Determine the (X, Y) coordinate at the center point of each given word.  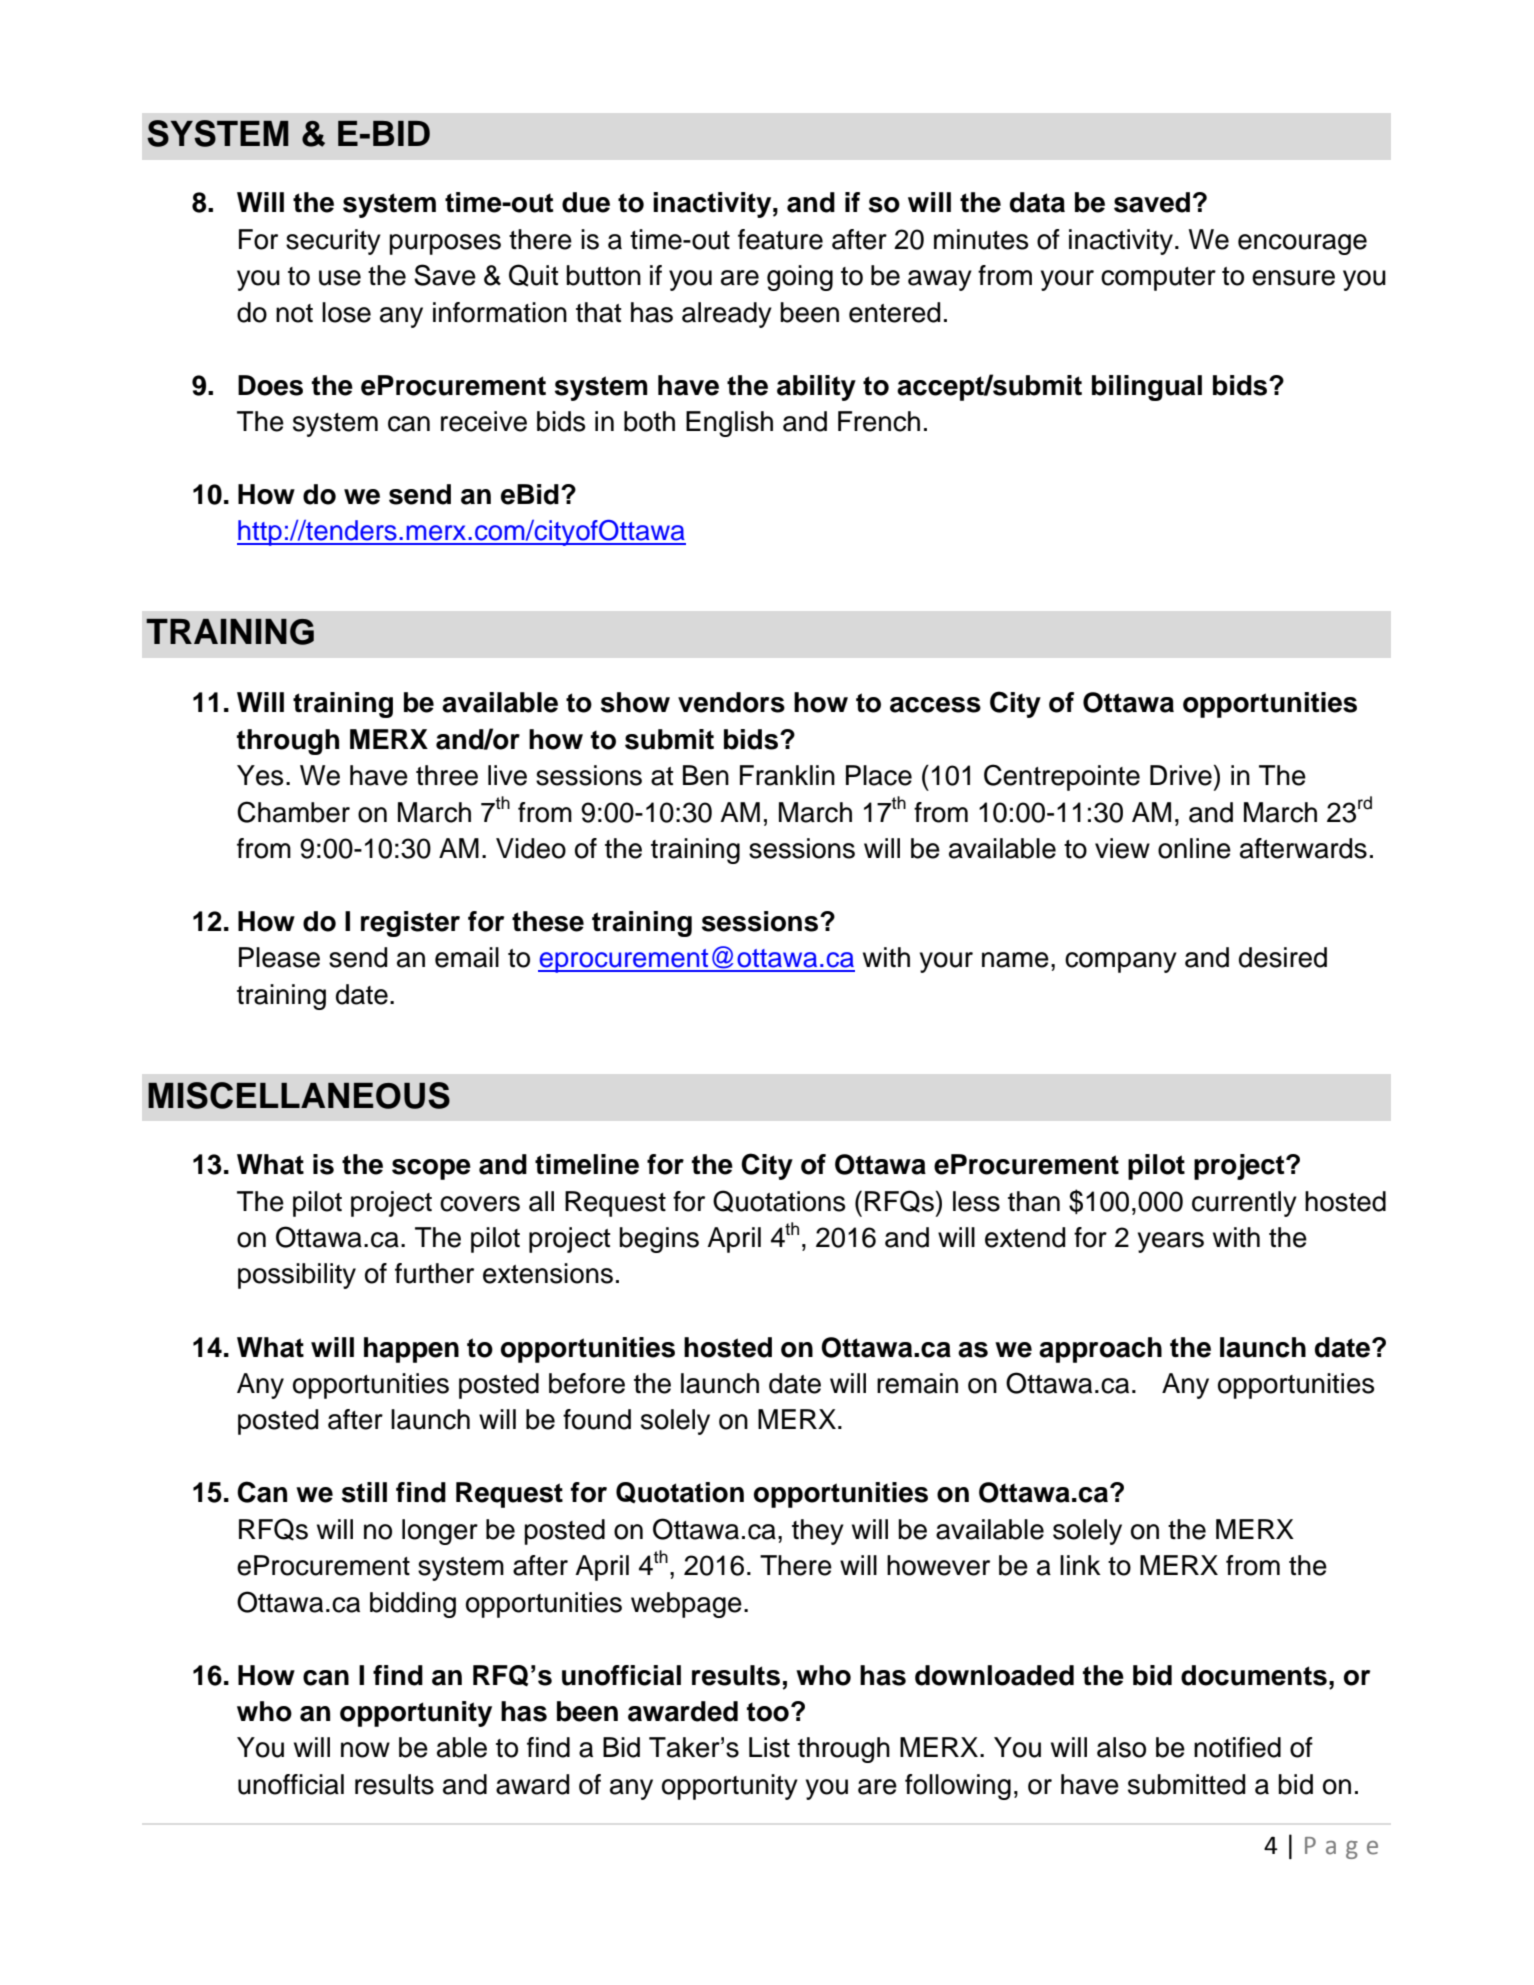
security (333, 242)
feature (780, 239)
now (365, 1750)
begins (659, 1240)
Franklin (787, 775)
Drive (1181, 775)
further (434, 1273)
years (1171, 1242)
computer (1158, 279)
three (447, 775)
